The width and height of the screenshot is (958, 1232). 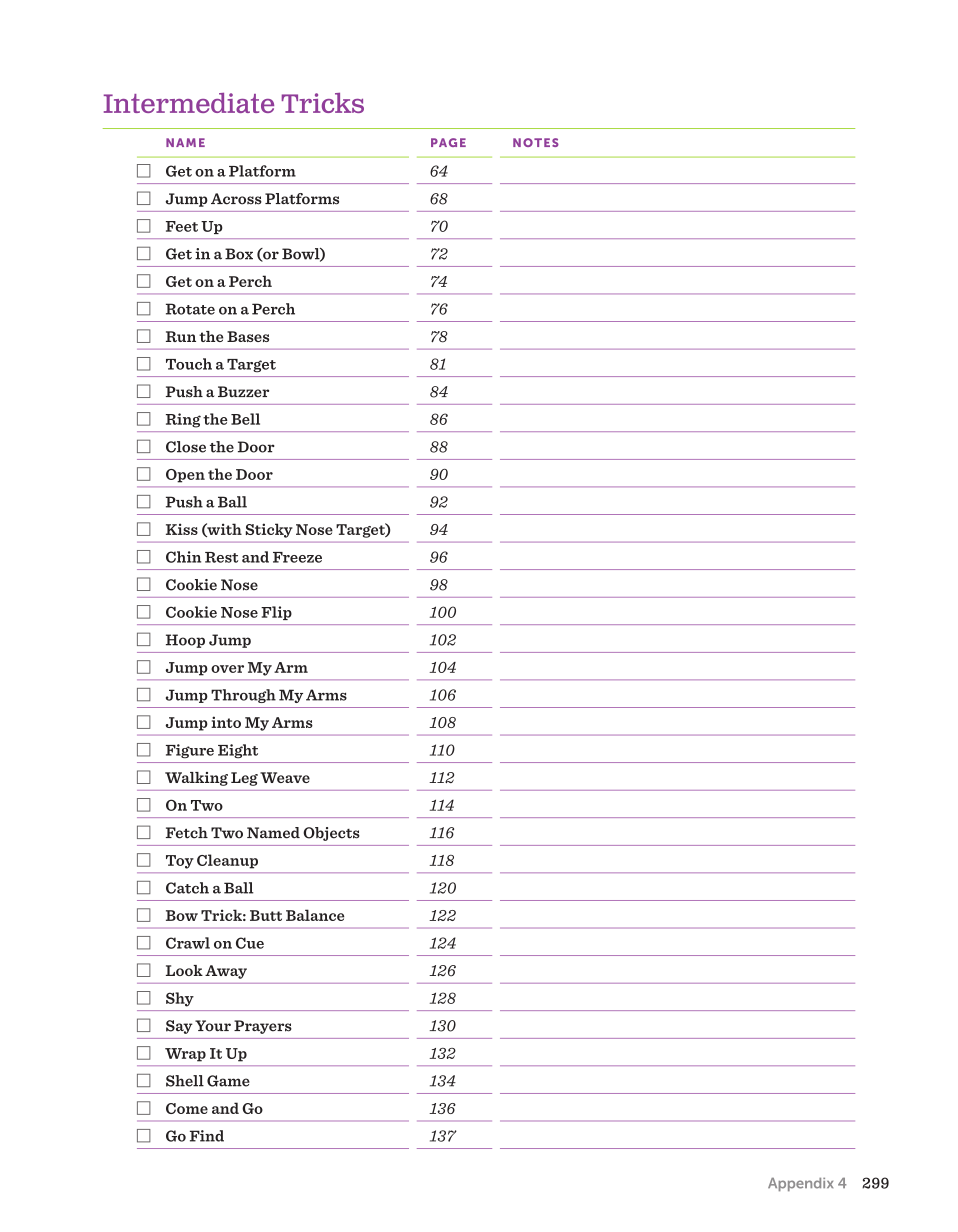 I want to click on Leg, so click(x=244, y=779).
